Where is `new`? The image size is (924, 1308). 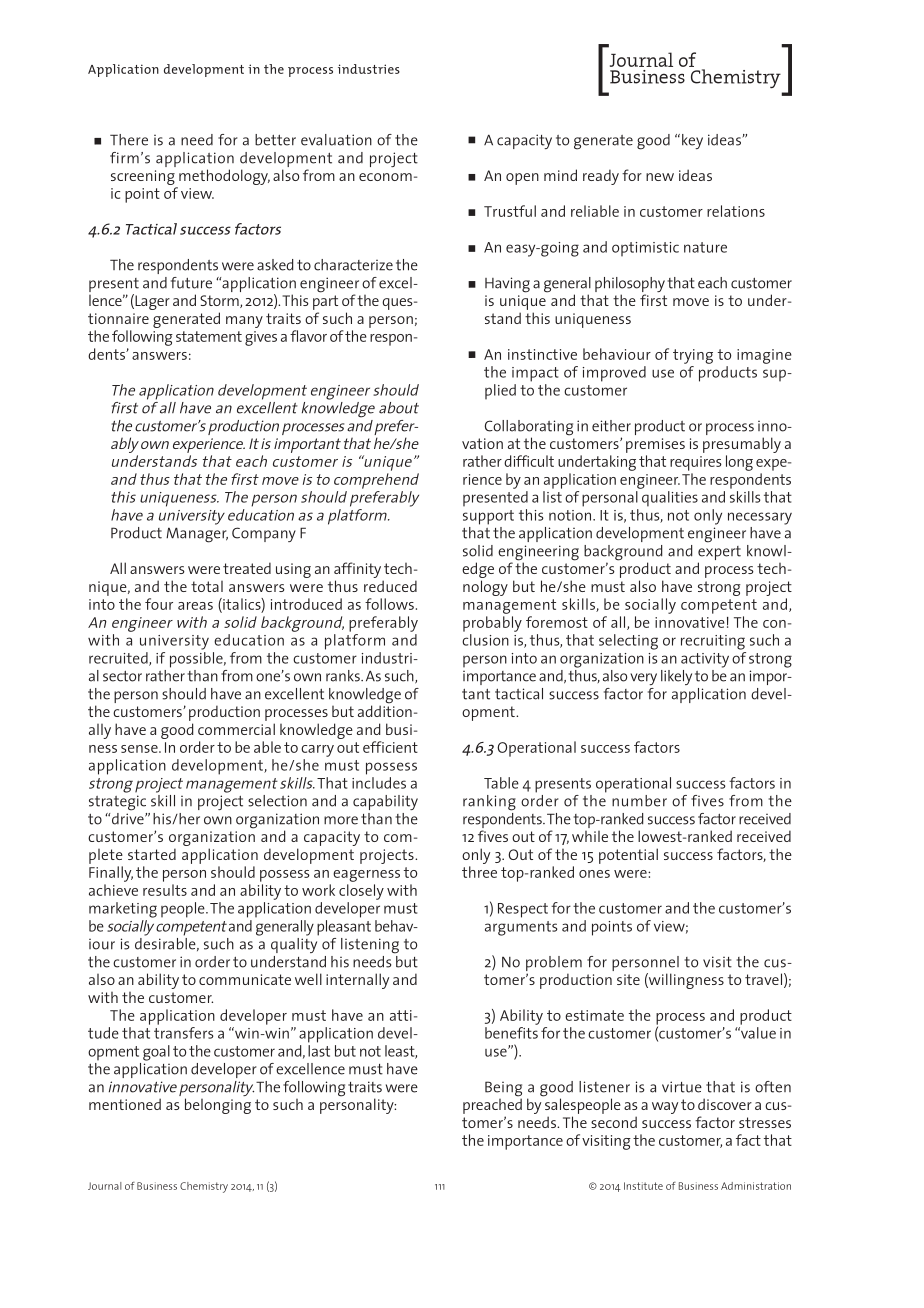 new is located at coordinates (660, 177).
